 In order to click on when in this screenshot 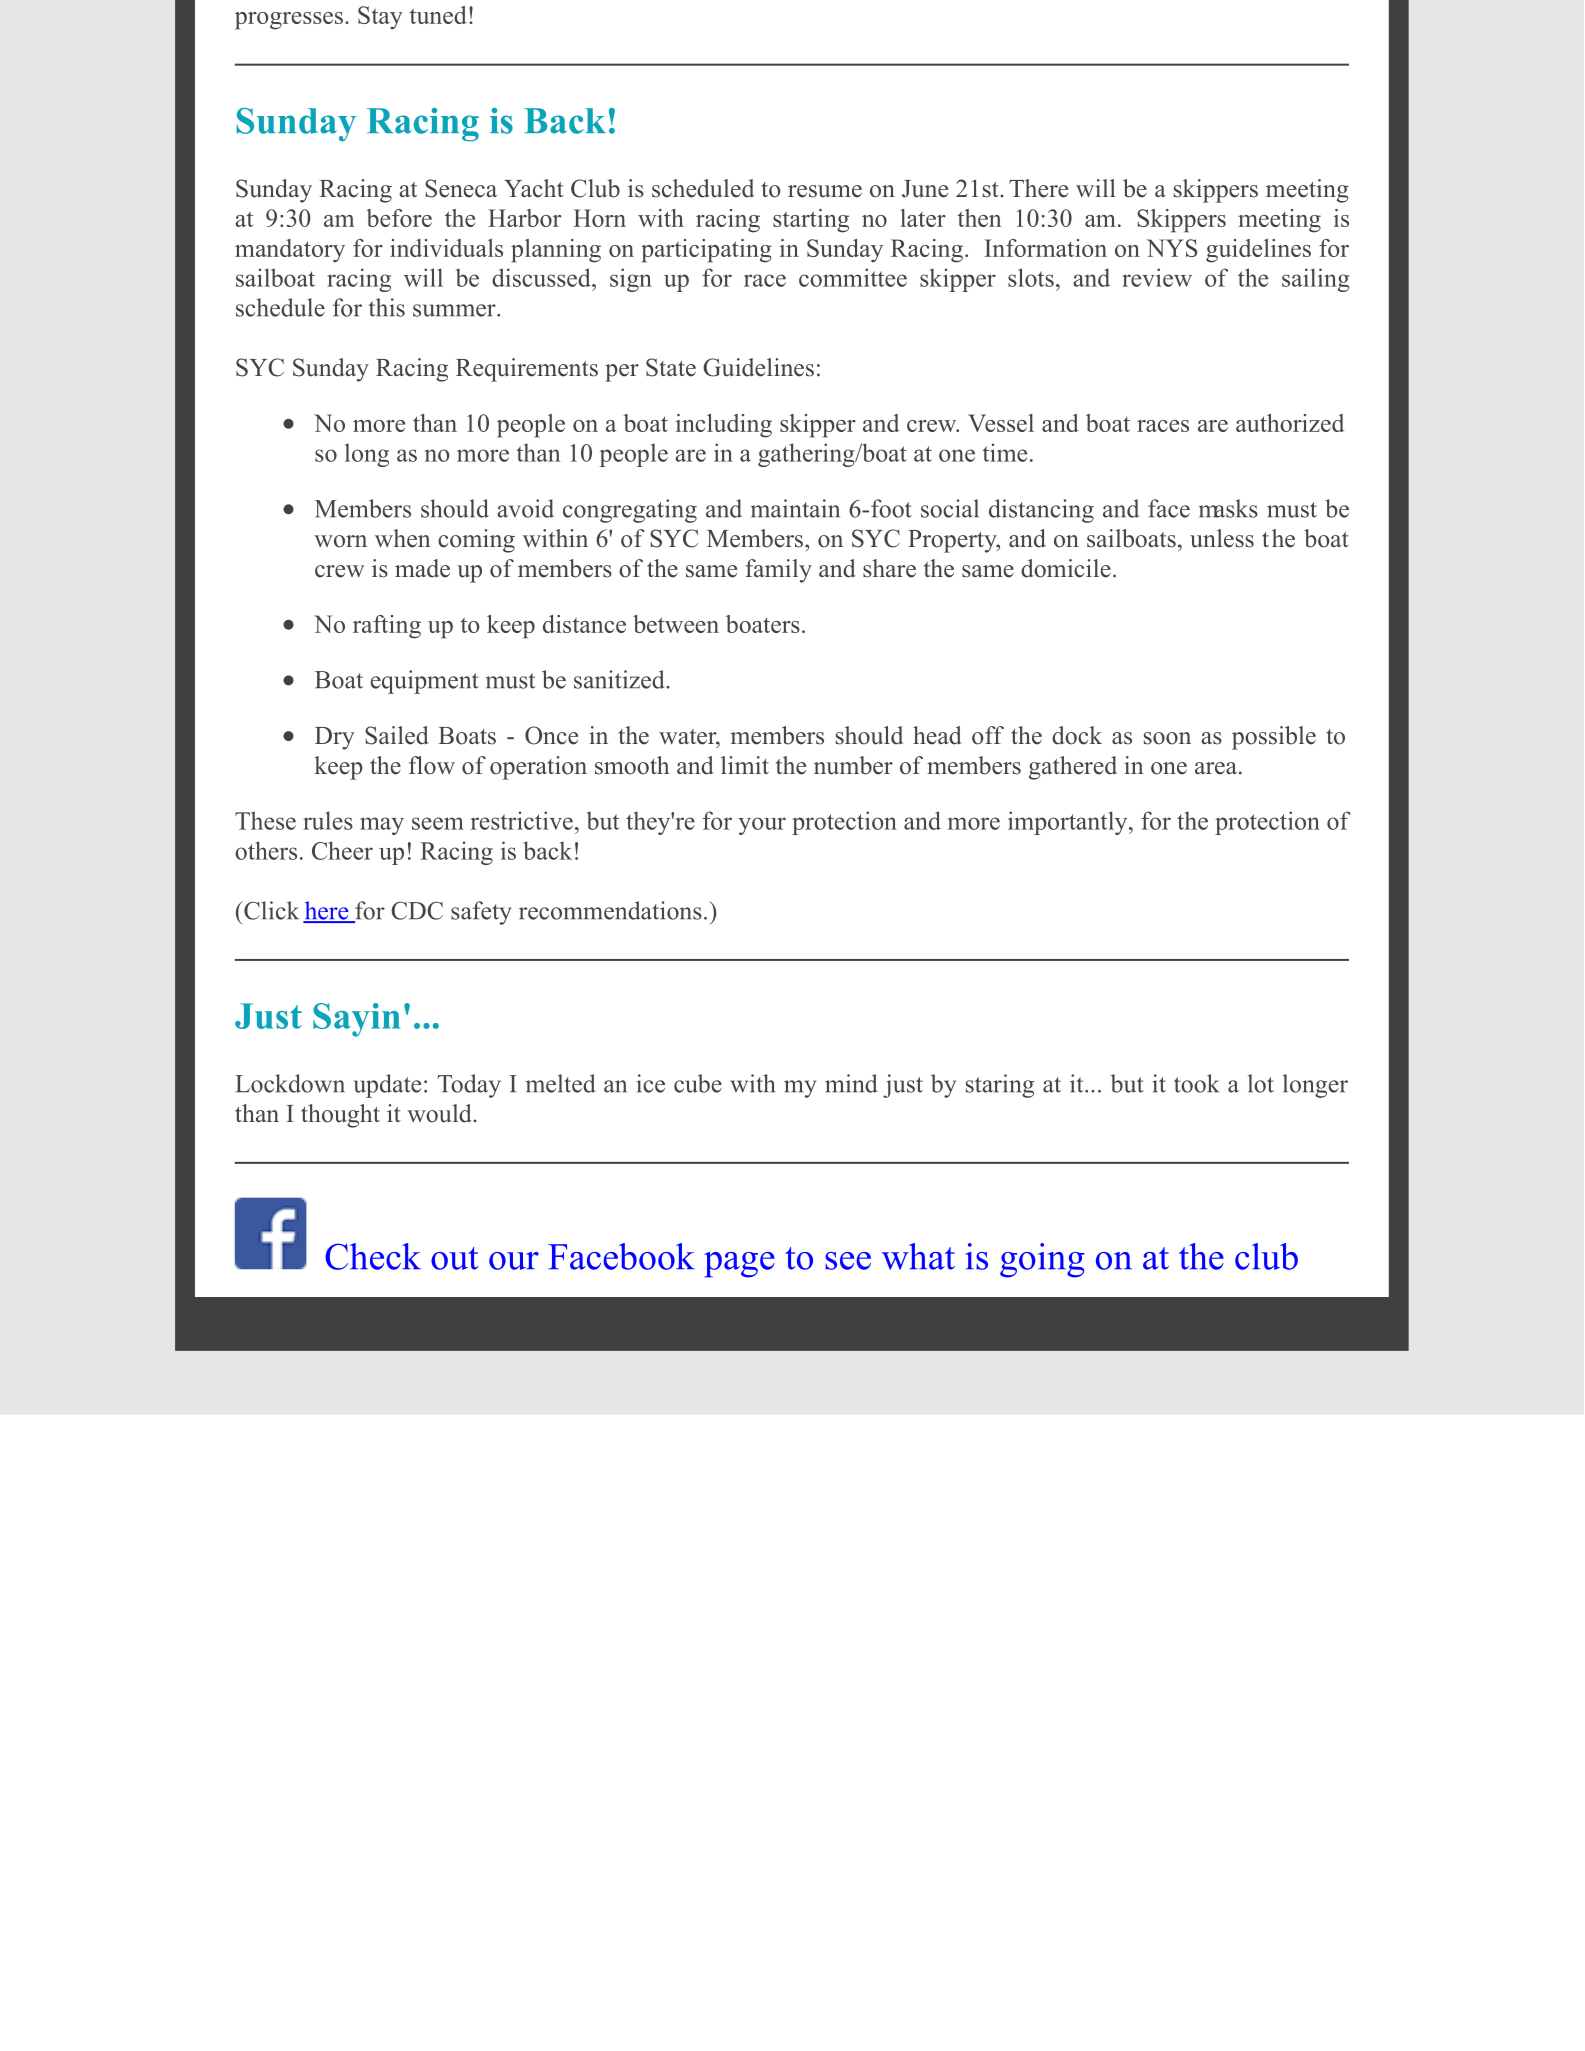, I will do `click(403, 538)`.
